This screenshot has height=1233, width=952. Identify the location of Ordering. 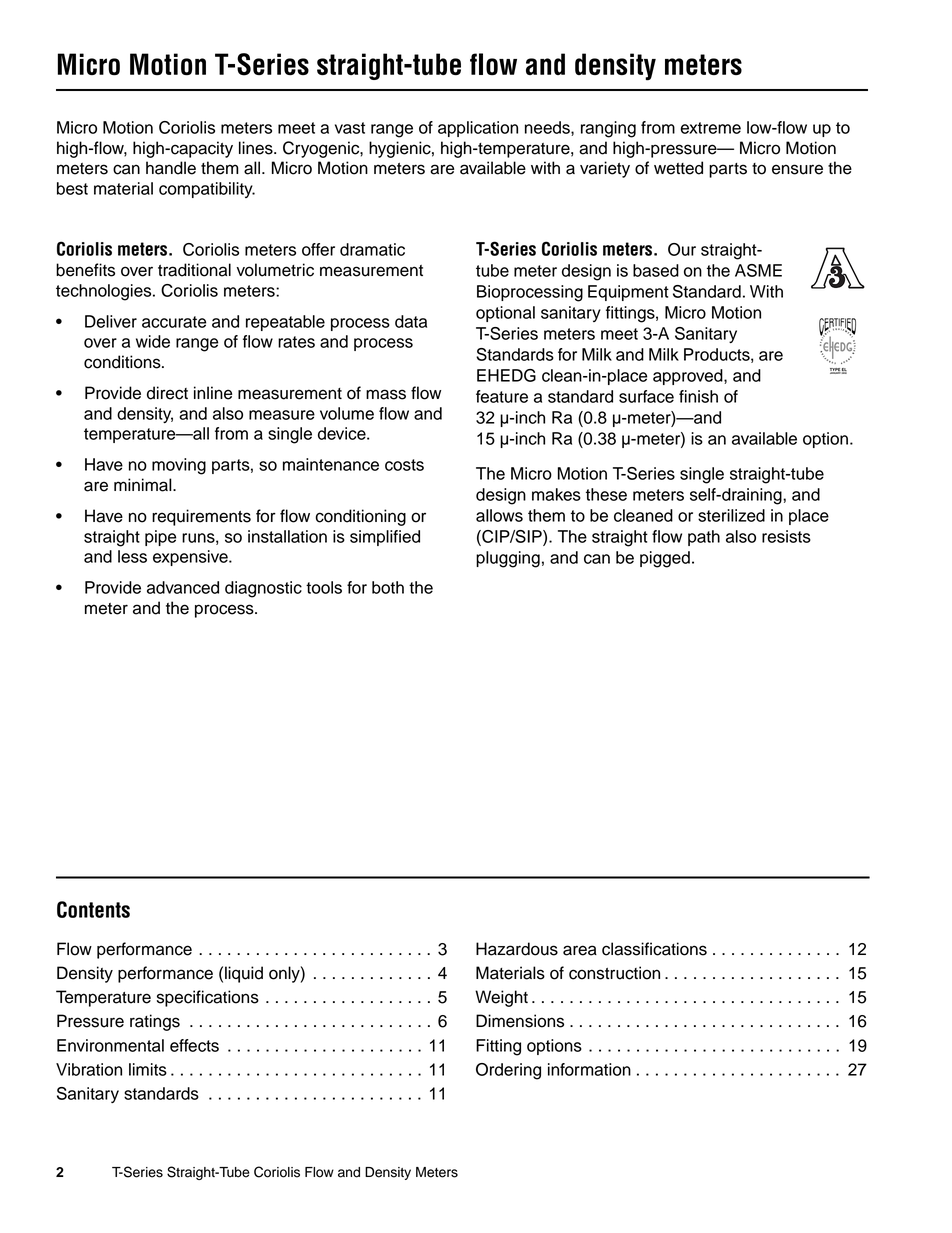
(508, 1071).
